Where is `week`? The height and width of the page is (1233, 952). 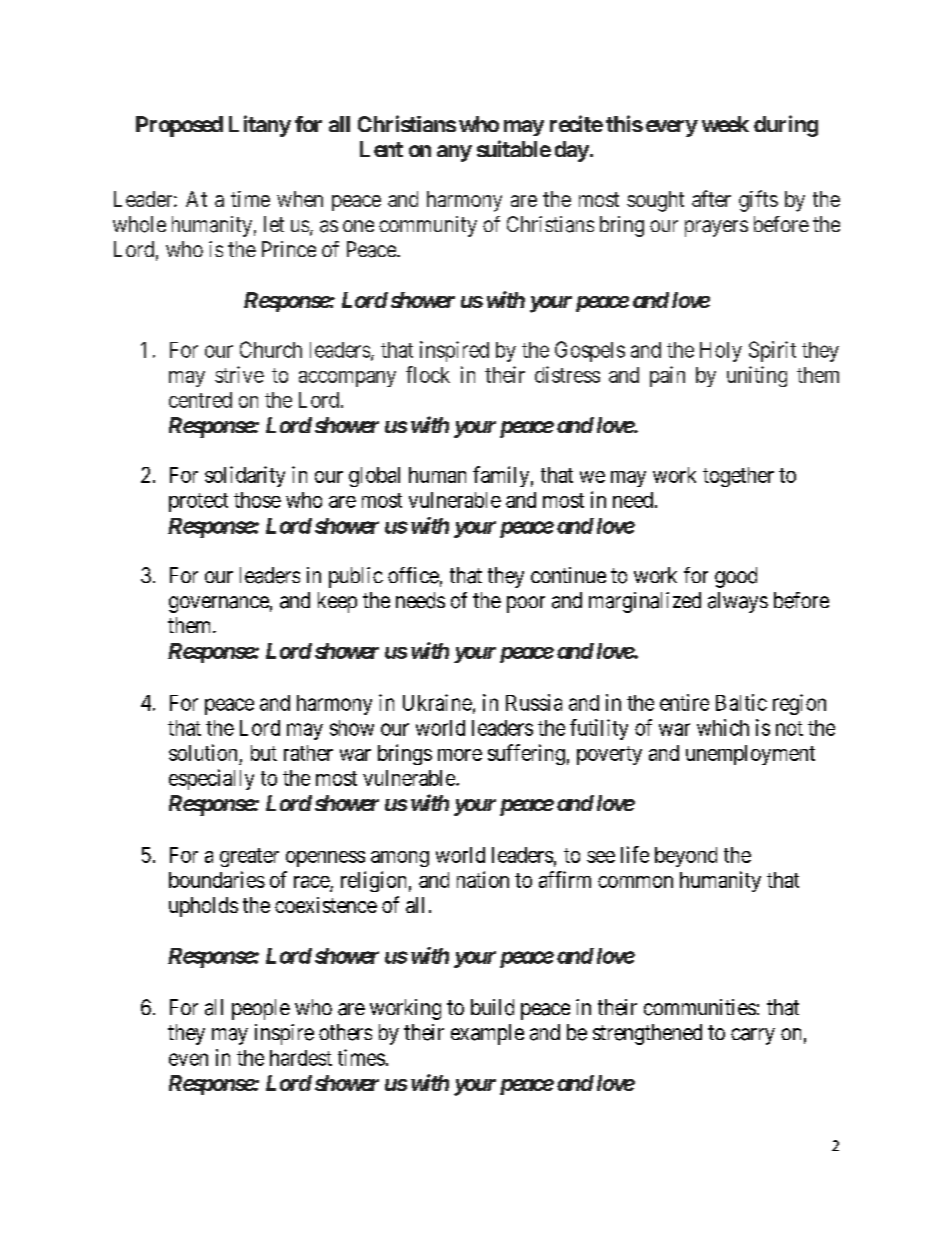
week is located at coordinates (725, 124).
